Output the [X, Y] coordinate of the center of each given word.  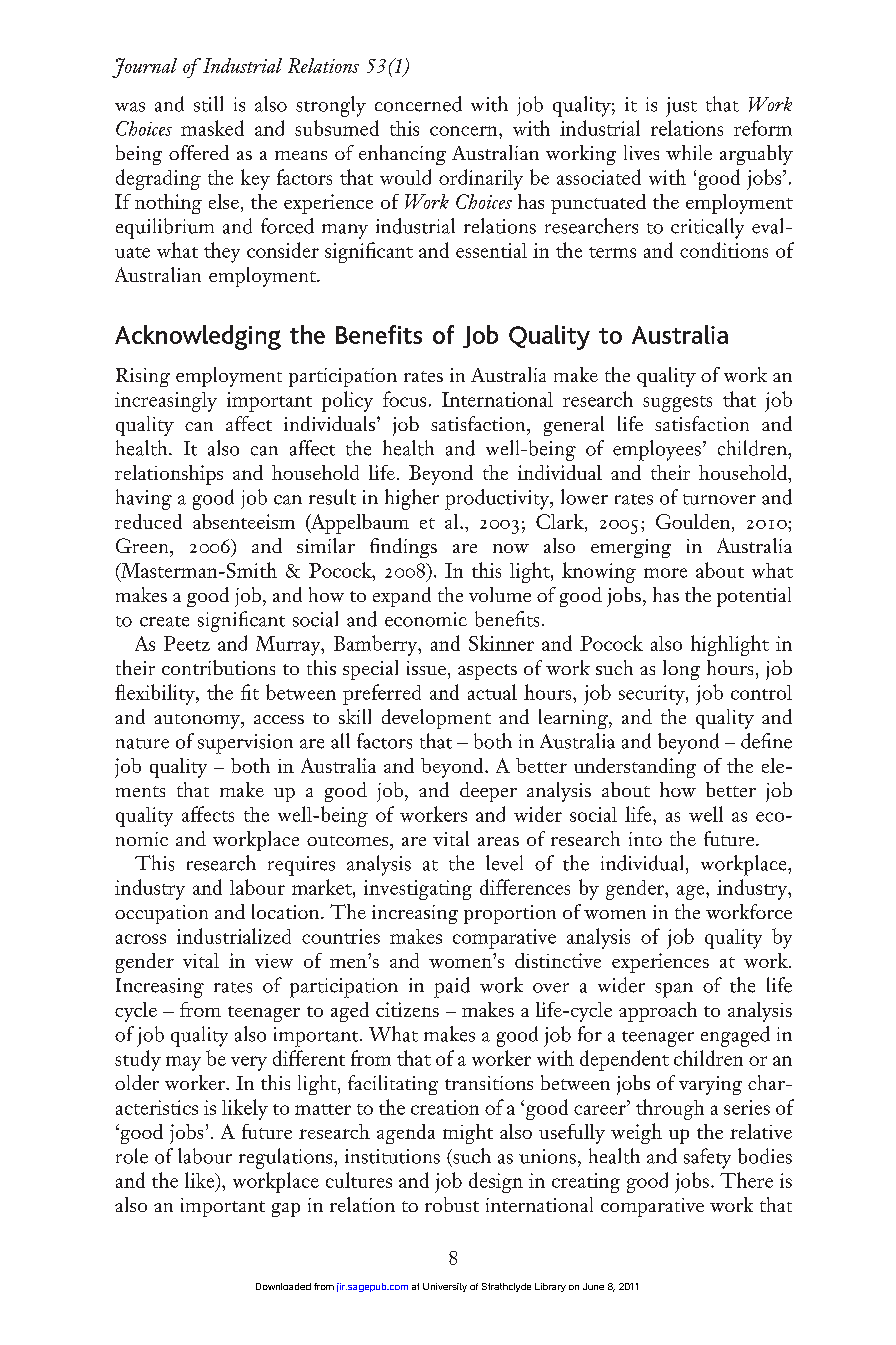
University [445, 1287]
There [746, 1180]
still [208, 104]
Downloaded [283, 1286]
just [681, 107]
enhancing [402, 155]
